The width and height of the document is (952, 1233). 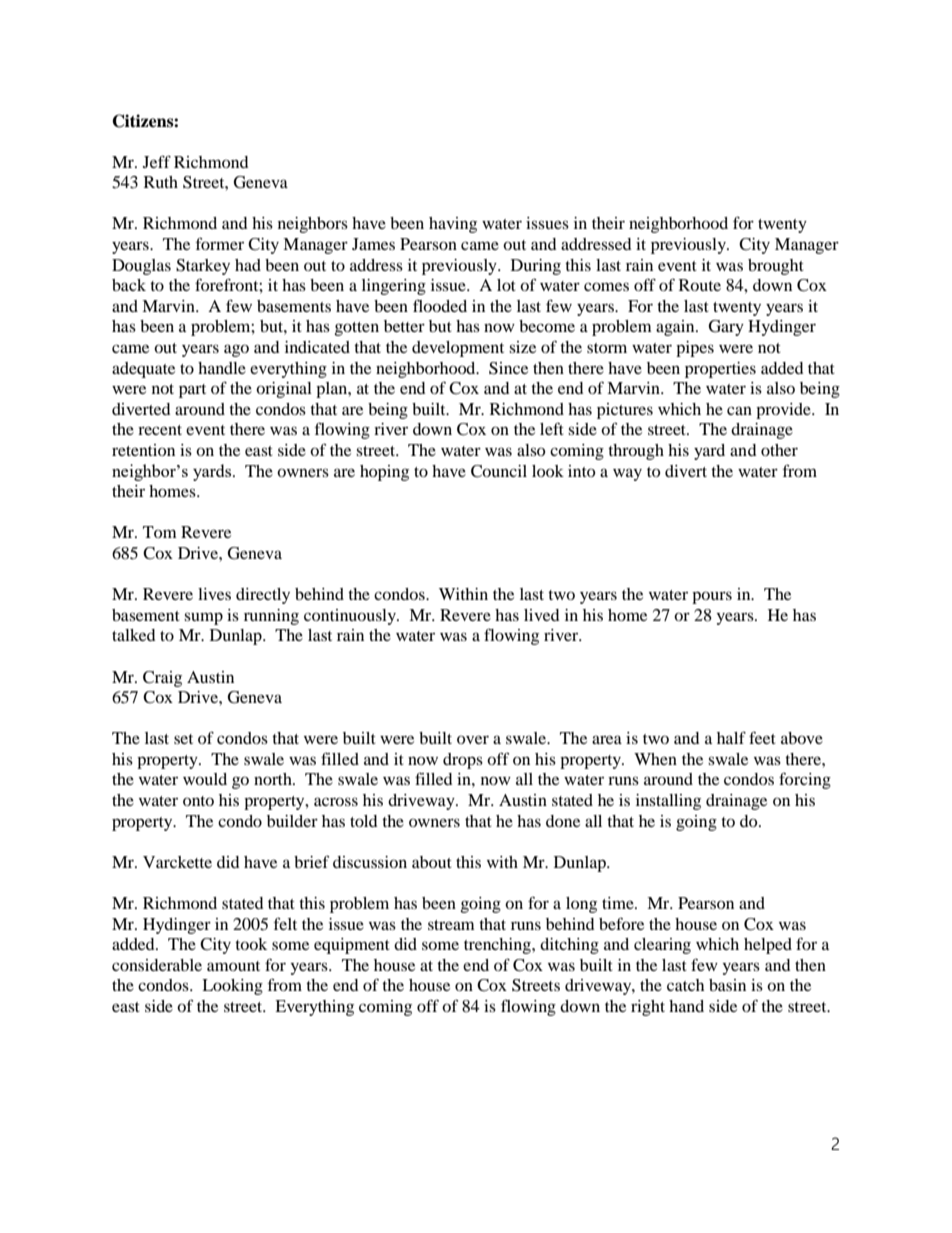 I want to click on set, so click(x=183, y=739).
